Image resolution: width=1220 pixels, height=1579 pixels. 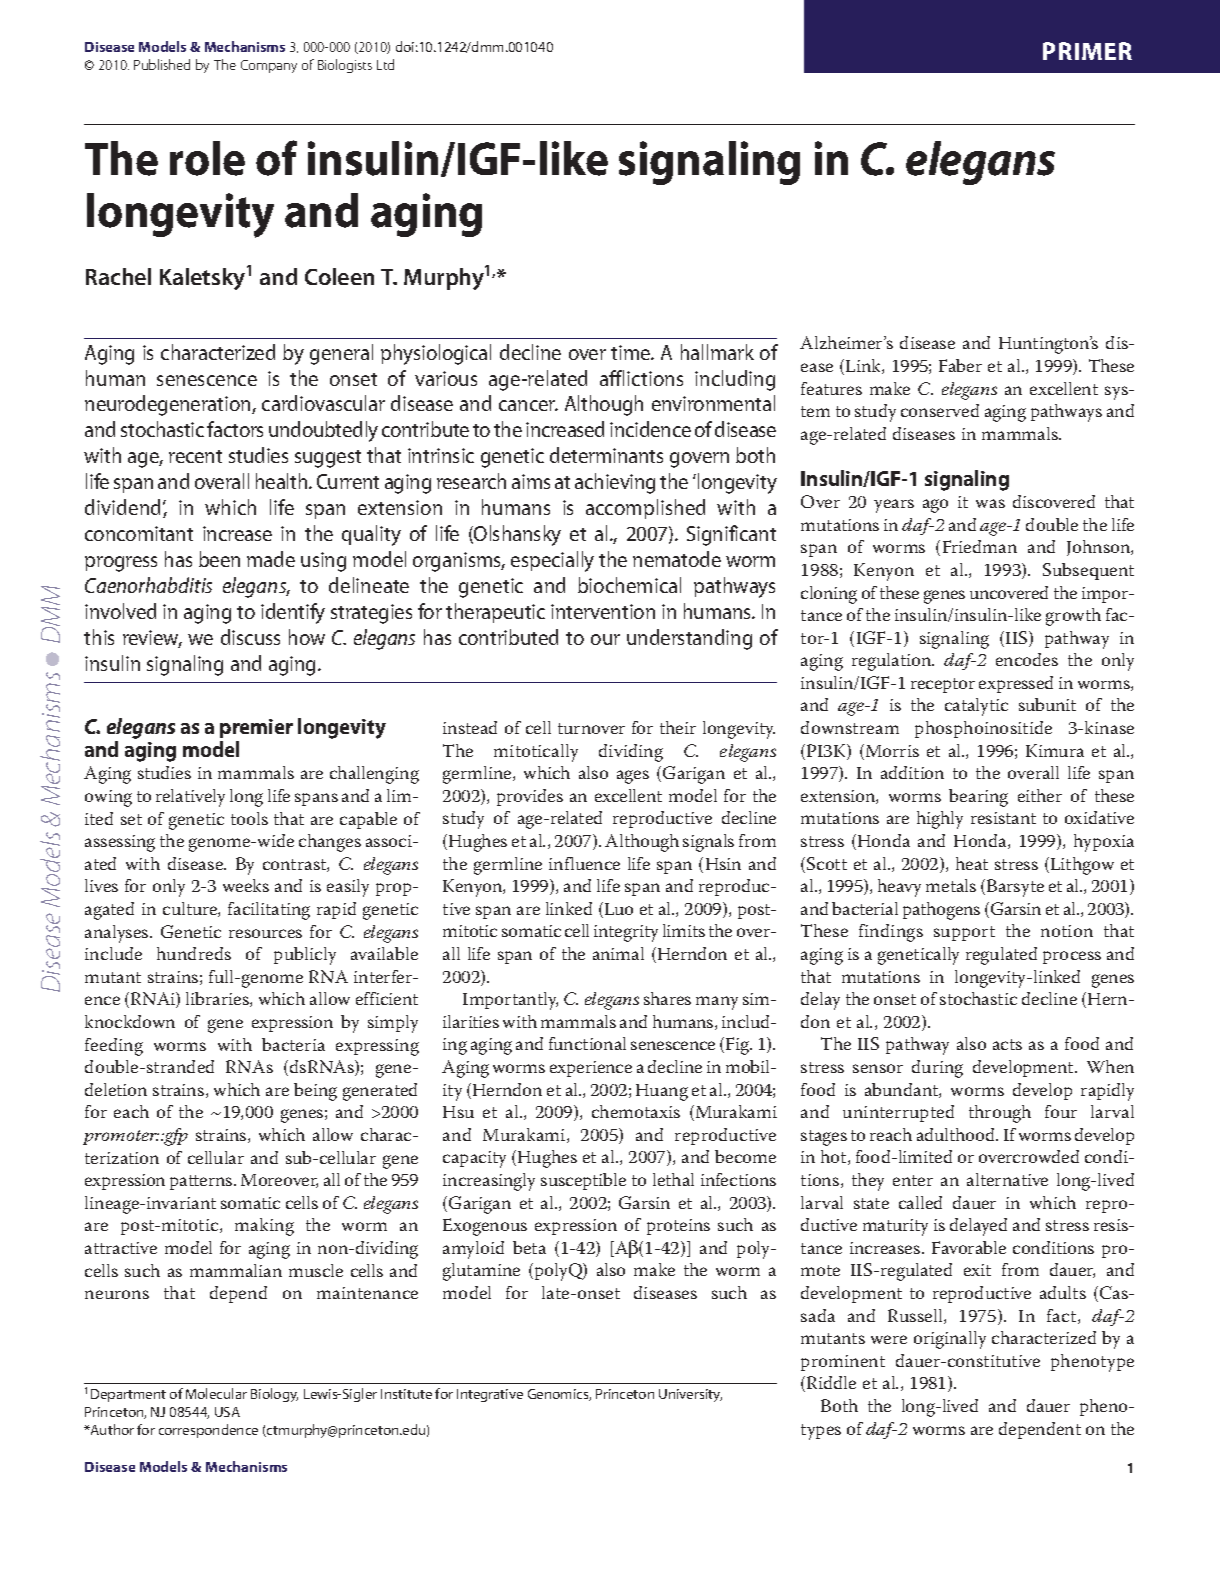 I want to click on Company, so click(x=269, y=66).
